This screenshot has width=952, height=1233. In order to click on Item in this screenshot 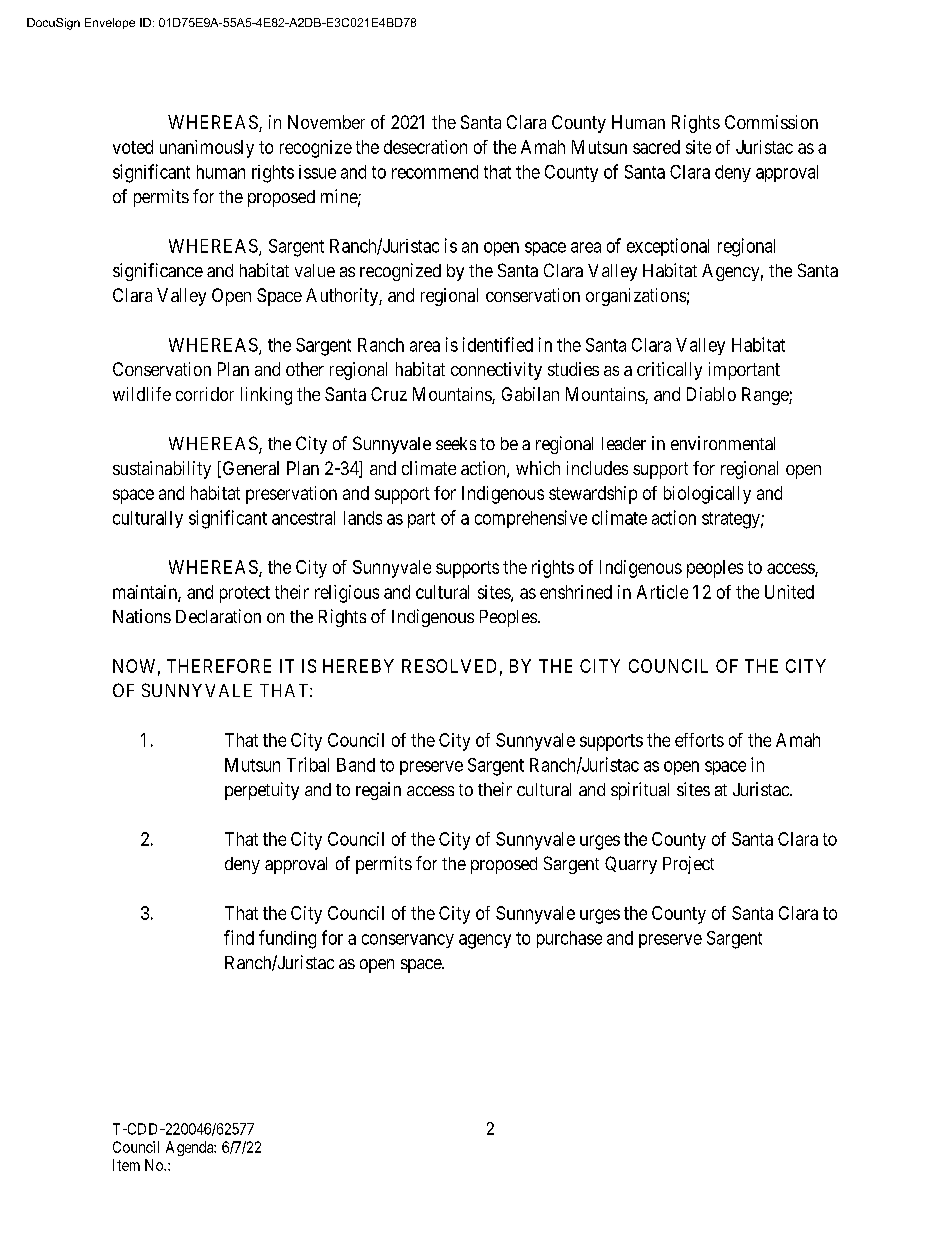, I will do `click(126, 1165)`.
